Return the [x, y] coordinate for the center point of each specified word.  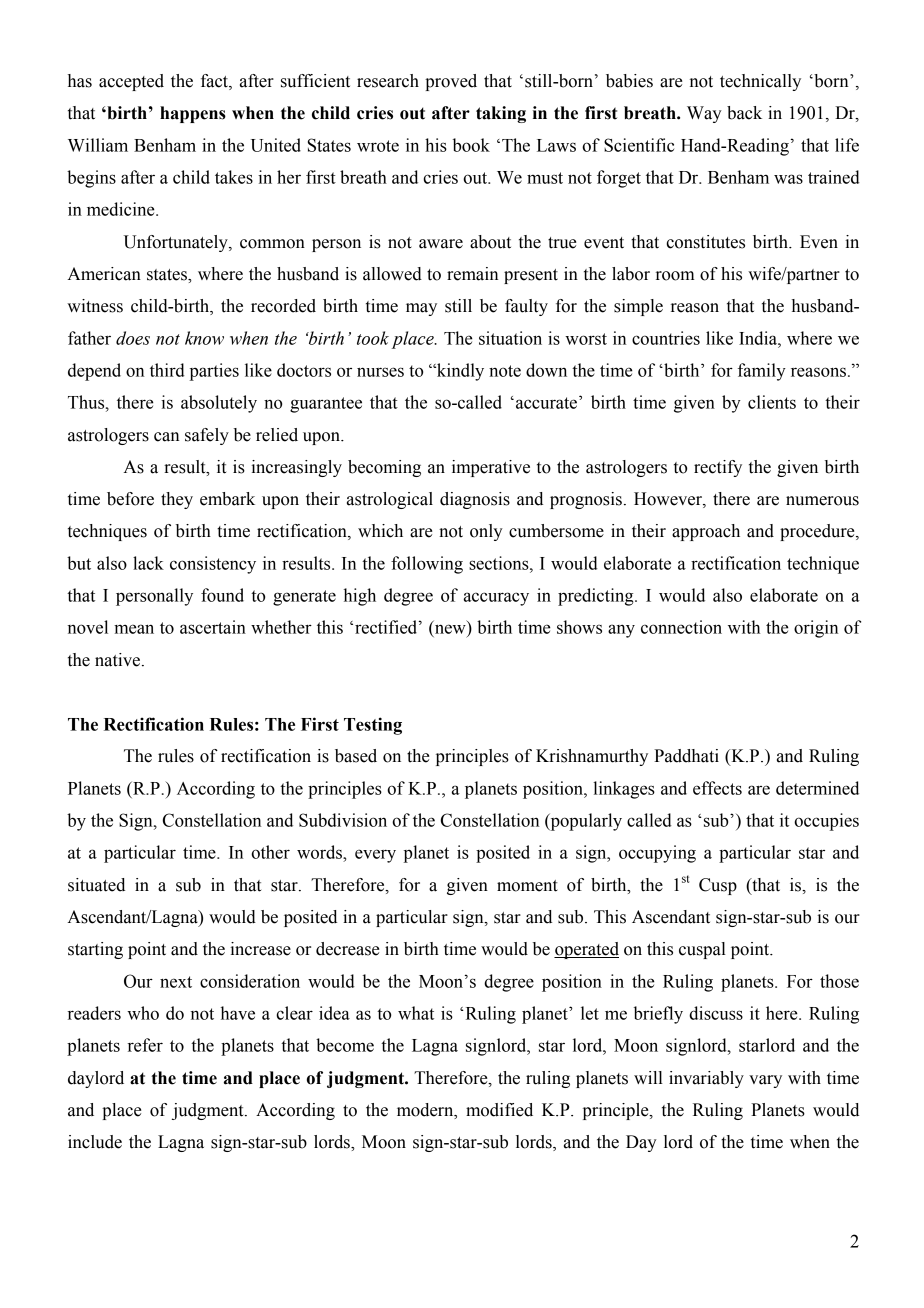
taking [501, 114]
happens [193, 114]
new [449, 630]
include [95, 1142]
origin [816, 629]
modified [499, 1110]
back [744, 113]
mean [134, 629]
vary [765, 1081]
